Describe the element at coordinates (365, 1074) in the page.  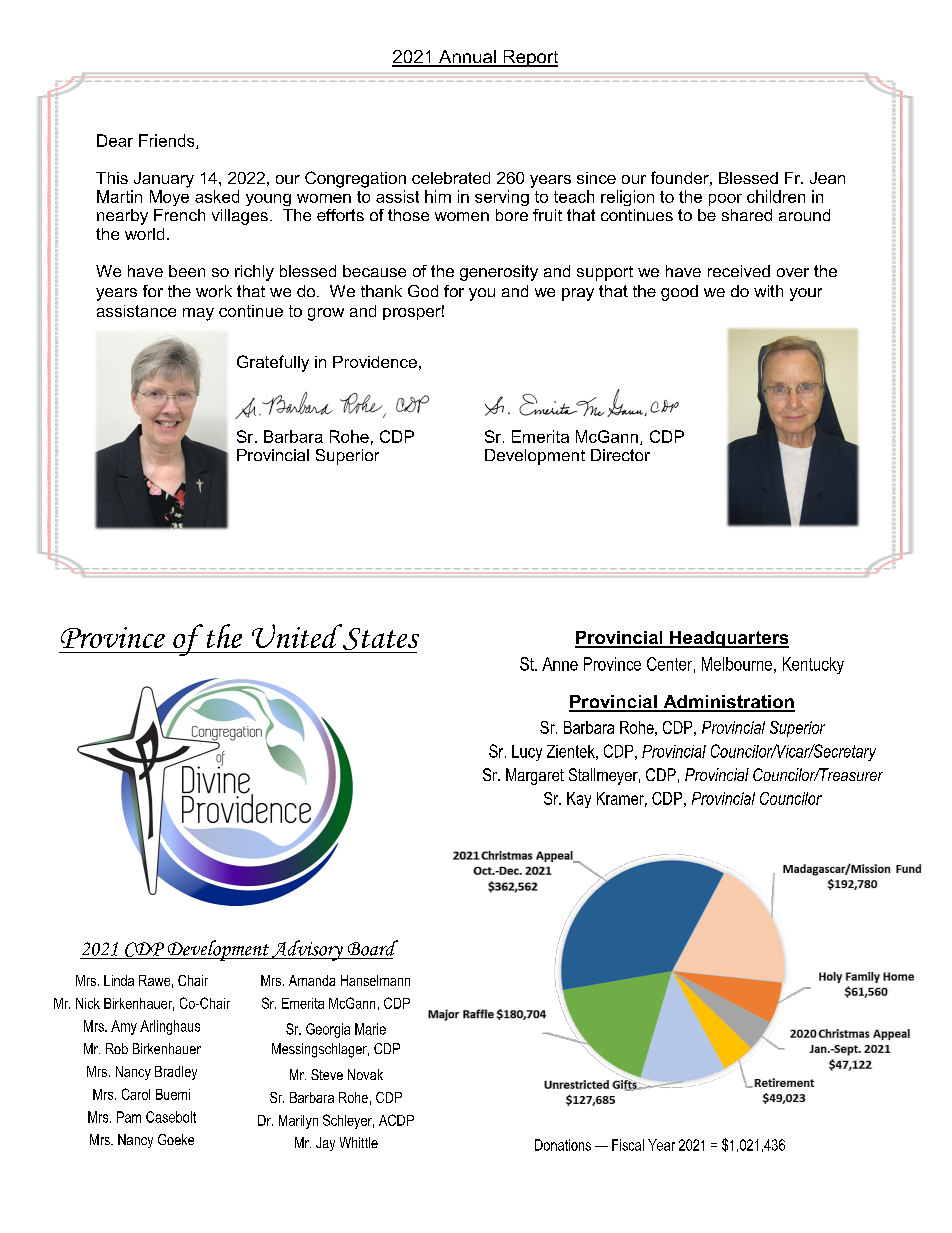
I see `Novak` at that location.
